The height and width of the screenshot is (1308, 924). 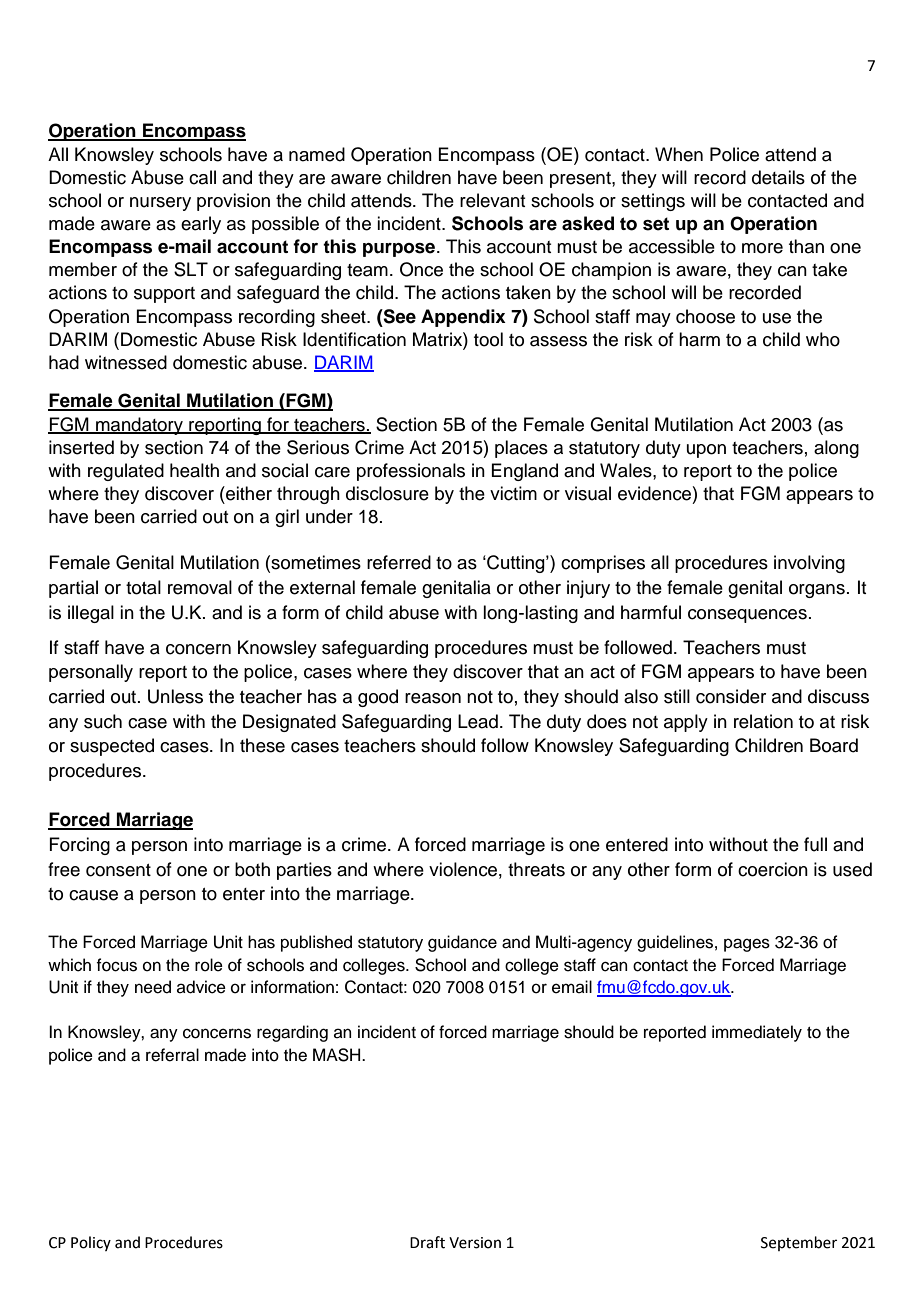 I want to click on consent, so click(x=118, y=870).
